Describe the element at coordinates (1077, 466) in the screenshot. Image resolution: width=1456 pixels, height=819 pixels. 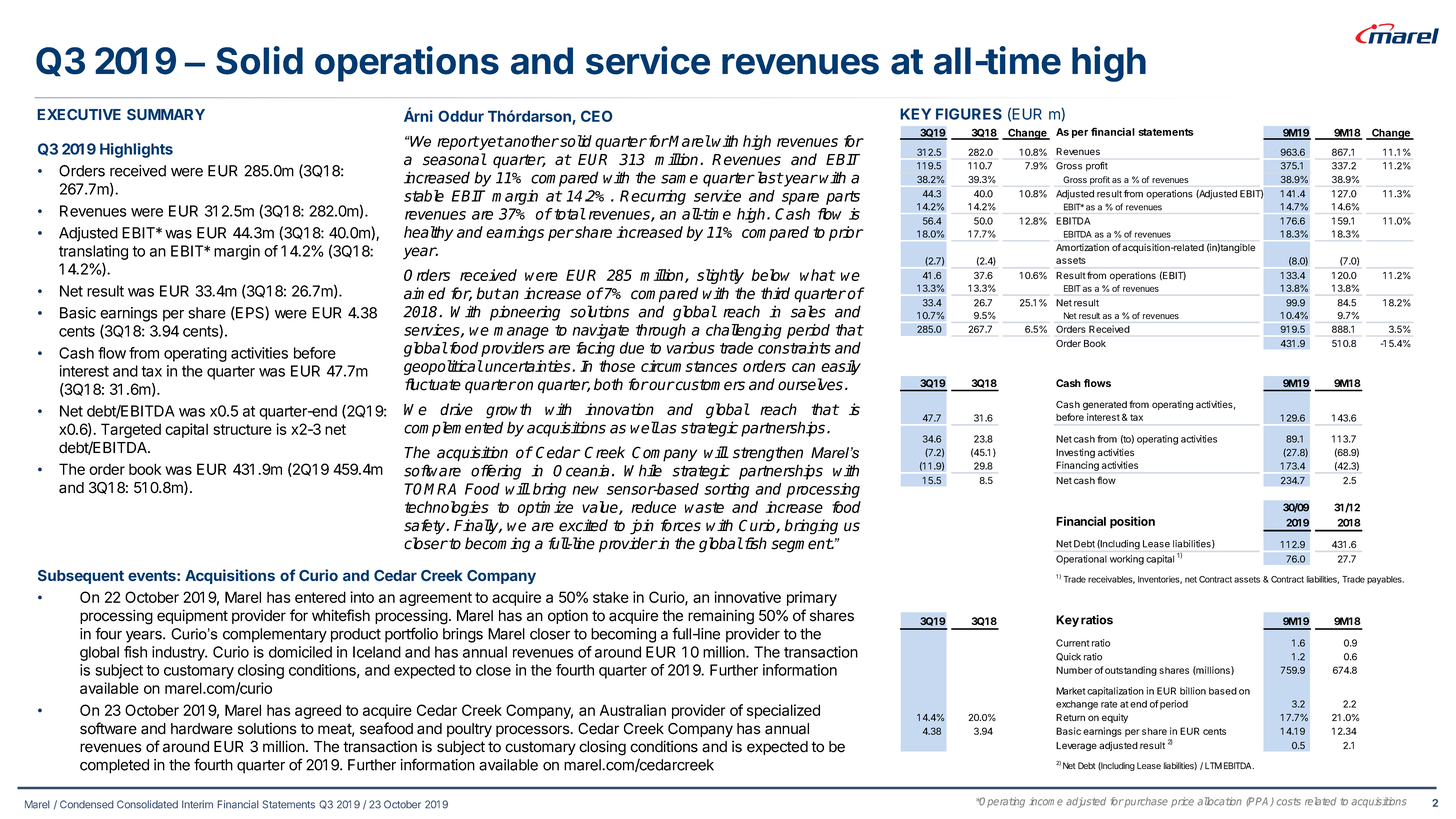
I see `Financing` at that location.
